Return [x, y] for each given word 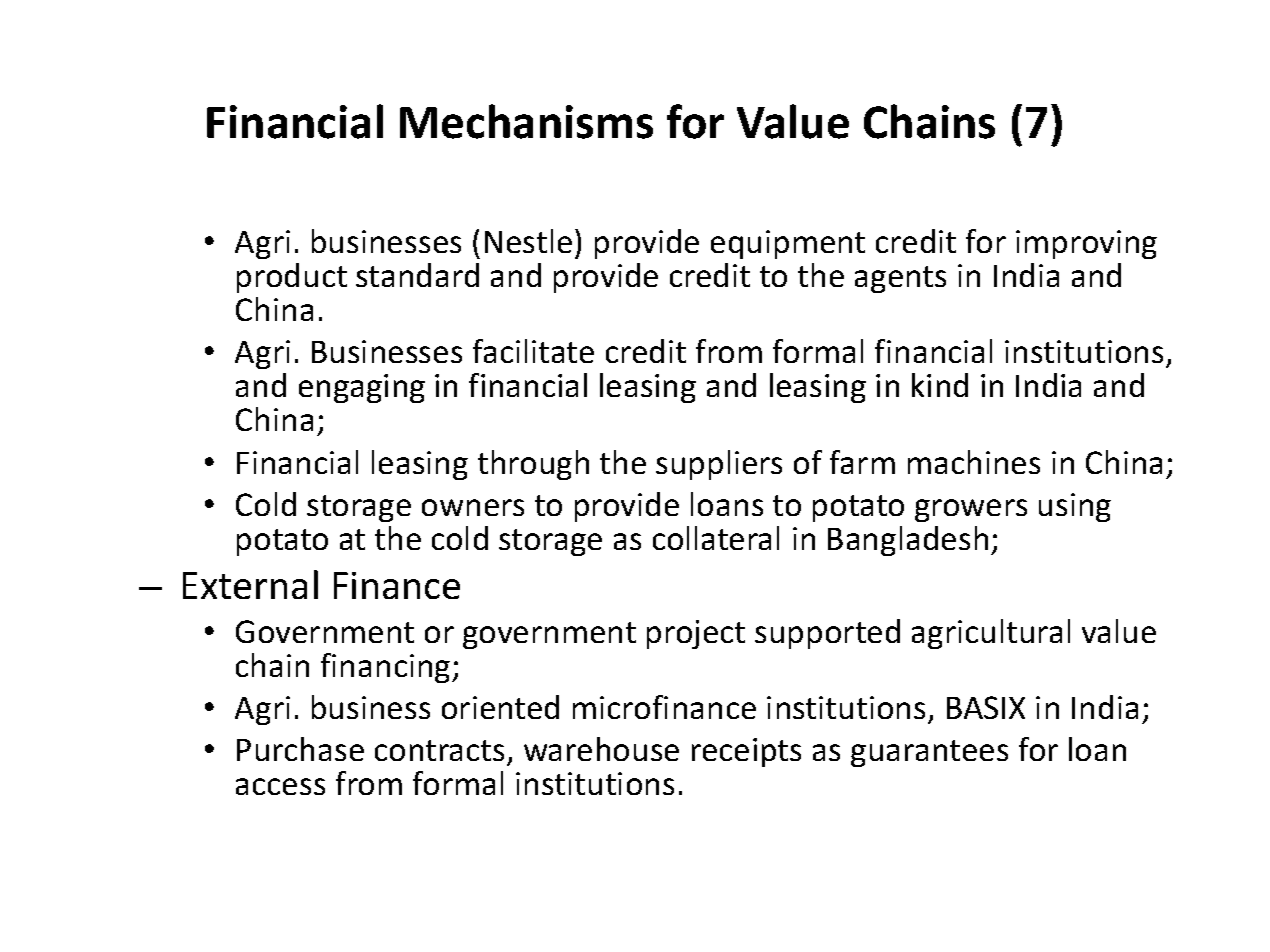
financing [387, 668]
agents [900, 279]
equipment [788, 244]
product [292, 278]
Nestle [528, 241]
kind [940, 385]
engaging [362, 388]
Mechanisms [526, 121]
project [696, 634]
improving [1086, 244]
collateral [716, 538]
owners [473, 507]
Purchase [300, 749]
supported [827, 634]
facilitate [533, 351]
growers [971, 510]
